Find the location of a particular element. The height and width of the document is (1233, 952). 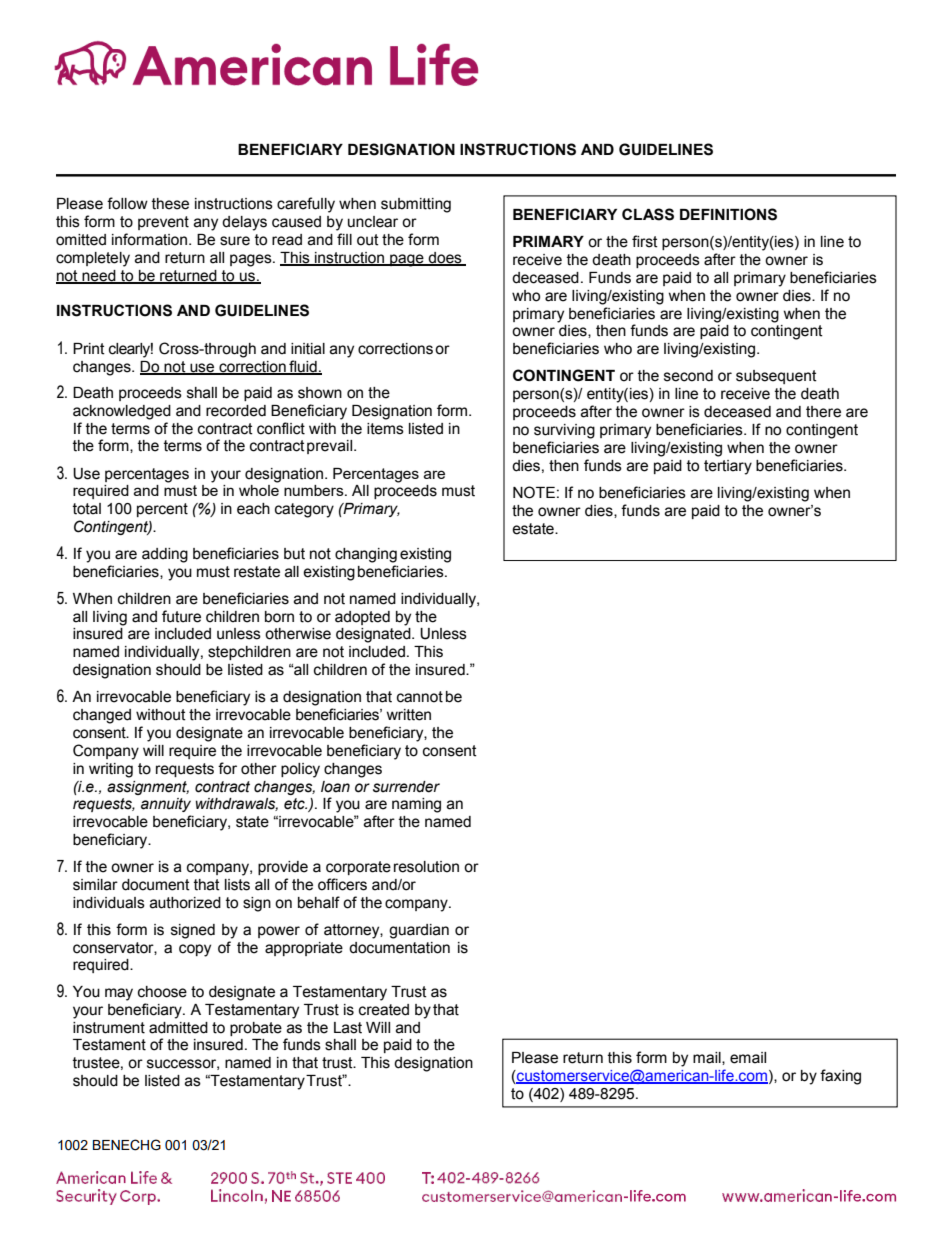

prevent is located at coordinates (163, 223).
